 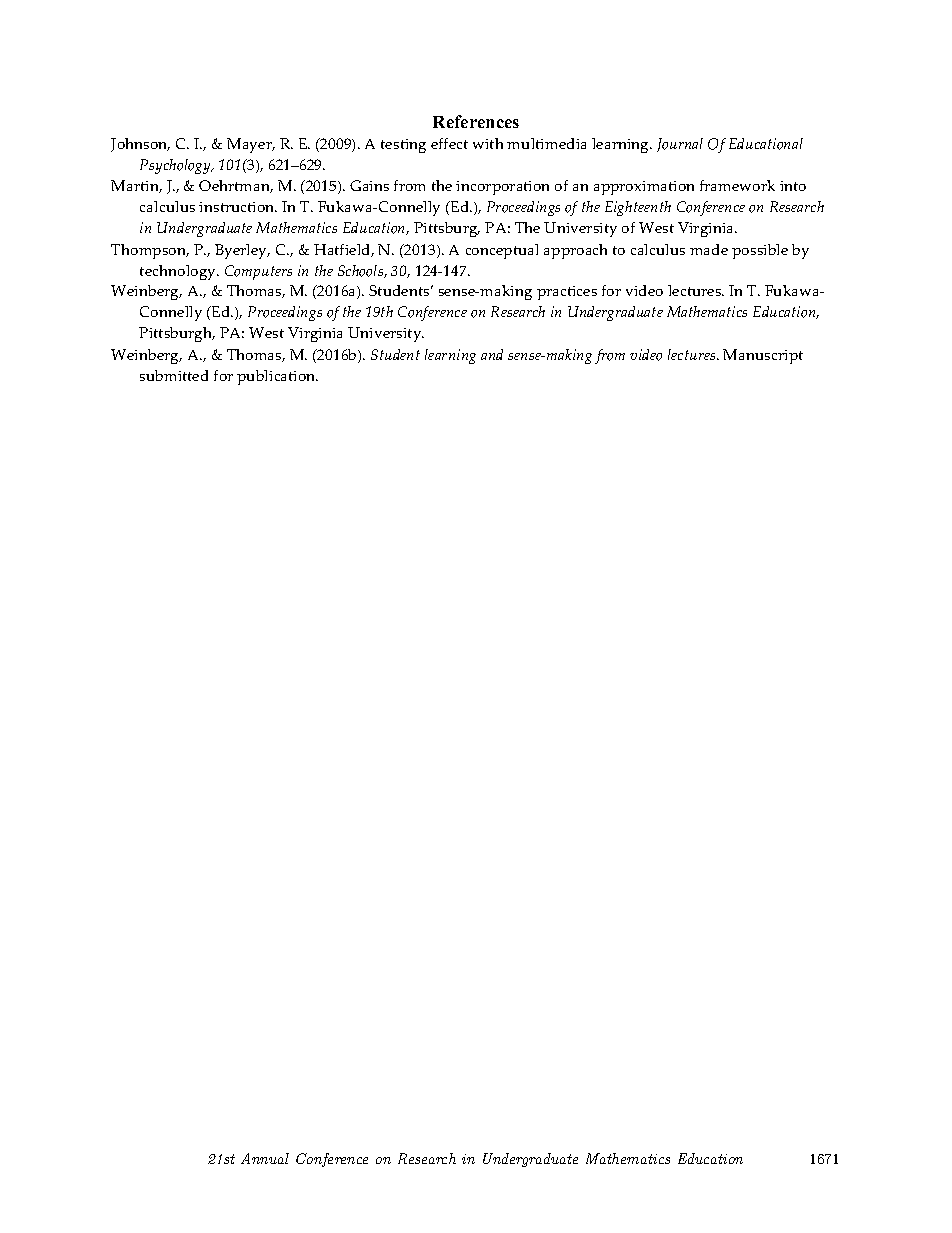 What do you see at coordinates (277, 377) in the image?
I see `publication` at bounding box center [277, 377].
